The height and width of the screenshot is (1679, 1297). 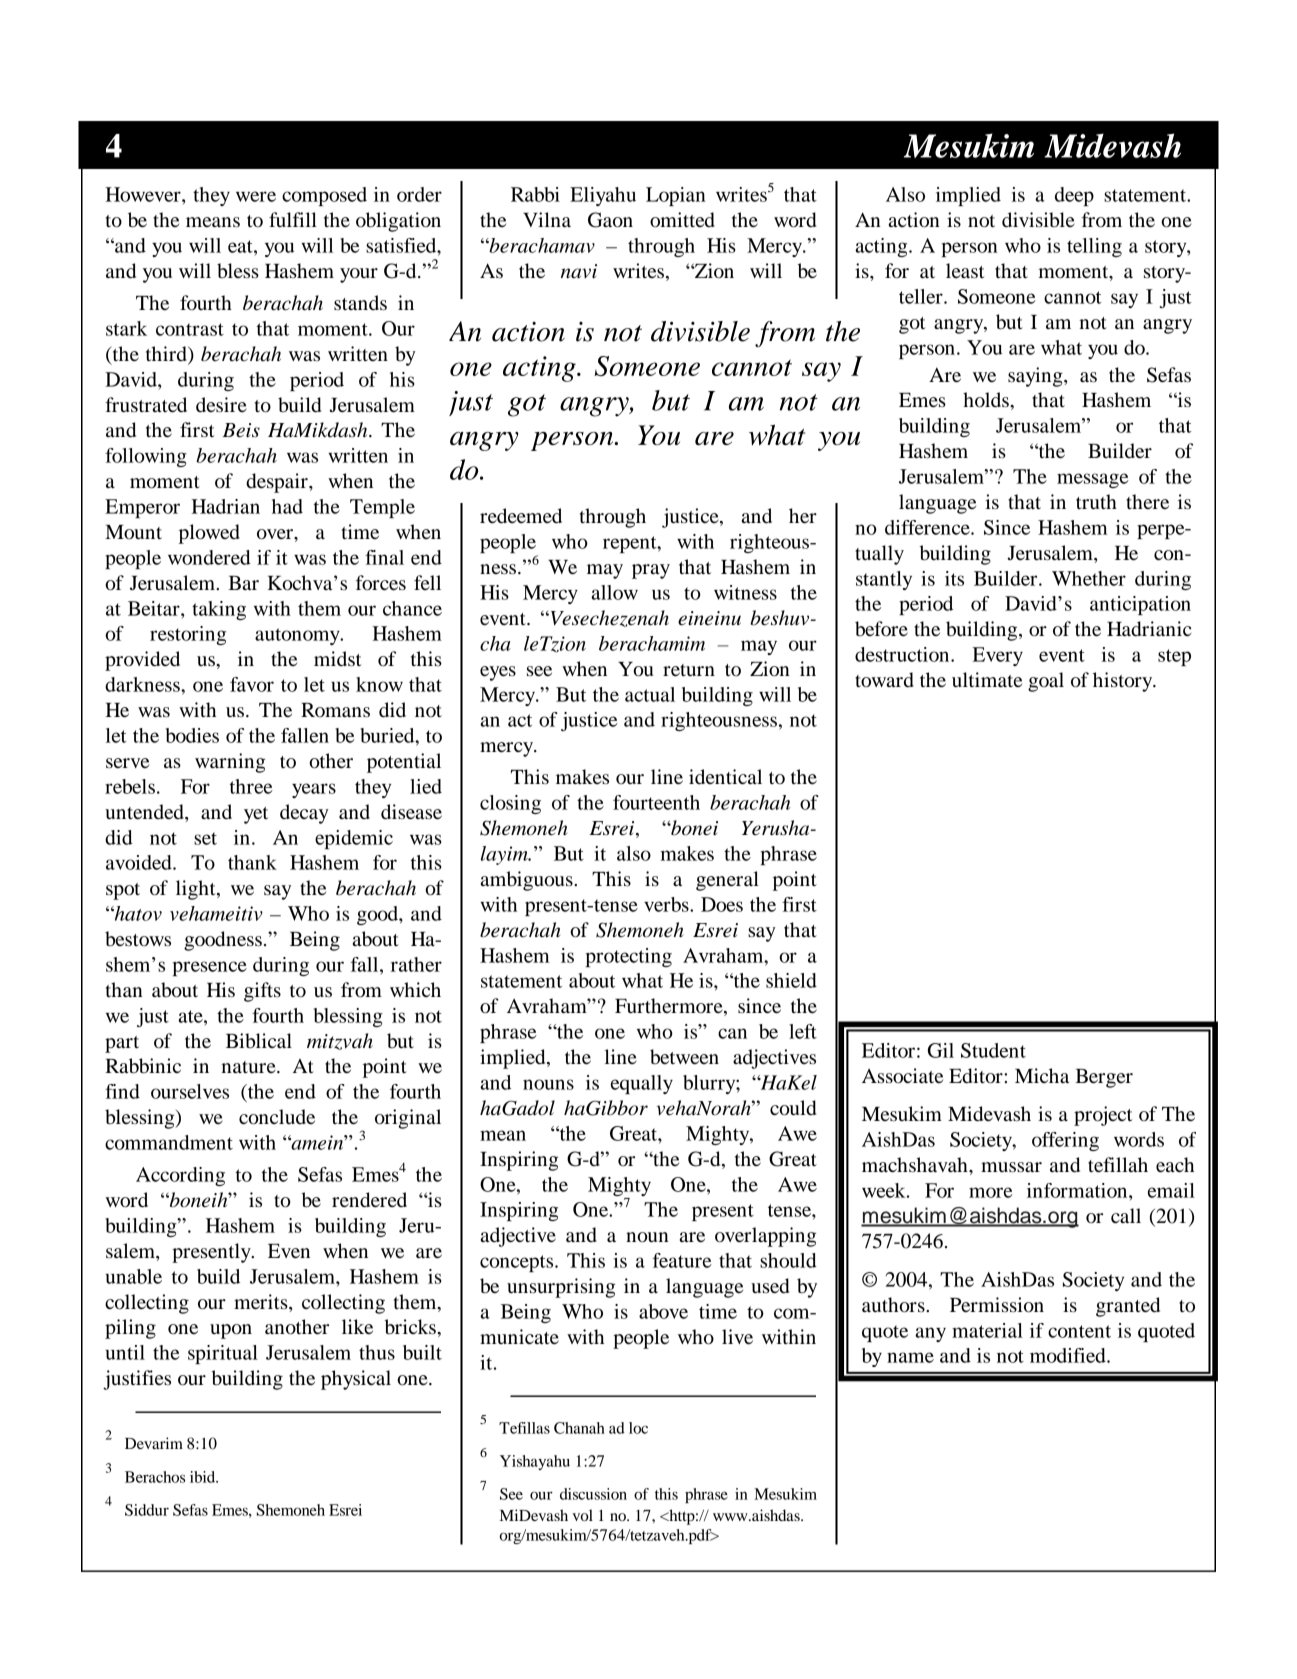 What do you see at coordinates (667, 904) in the screenshot?
I see `verbs` at bounding box center [667, 904].
